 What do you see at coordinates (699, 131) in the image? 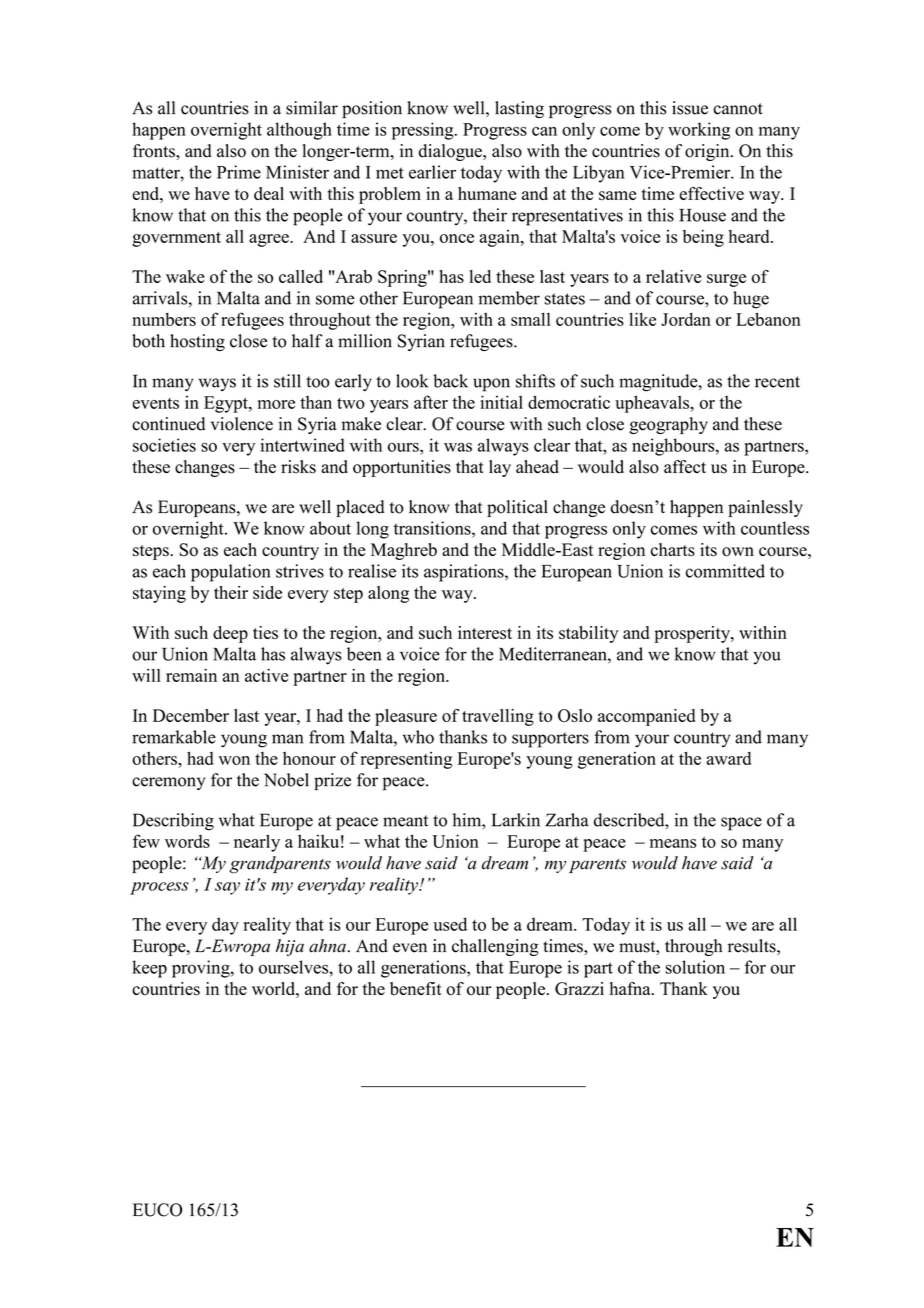
I see `working` at bounding box center [699, 131].
